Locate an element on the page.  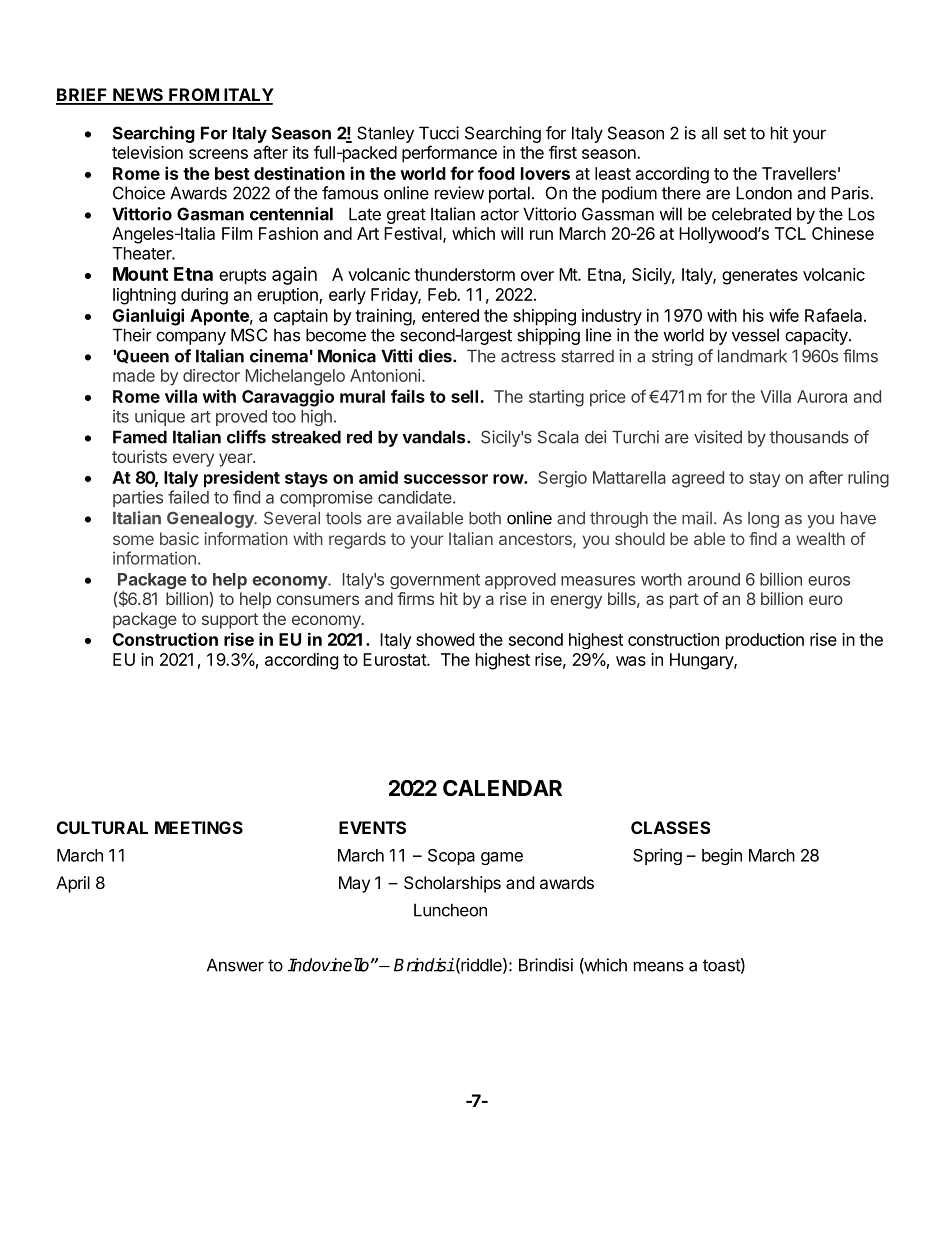
long is located at coordinates (763, 520).
